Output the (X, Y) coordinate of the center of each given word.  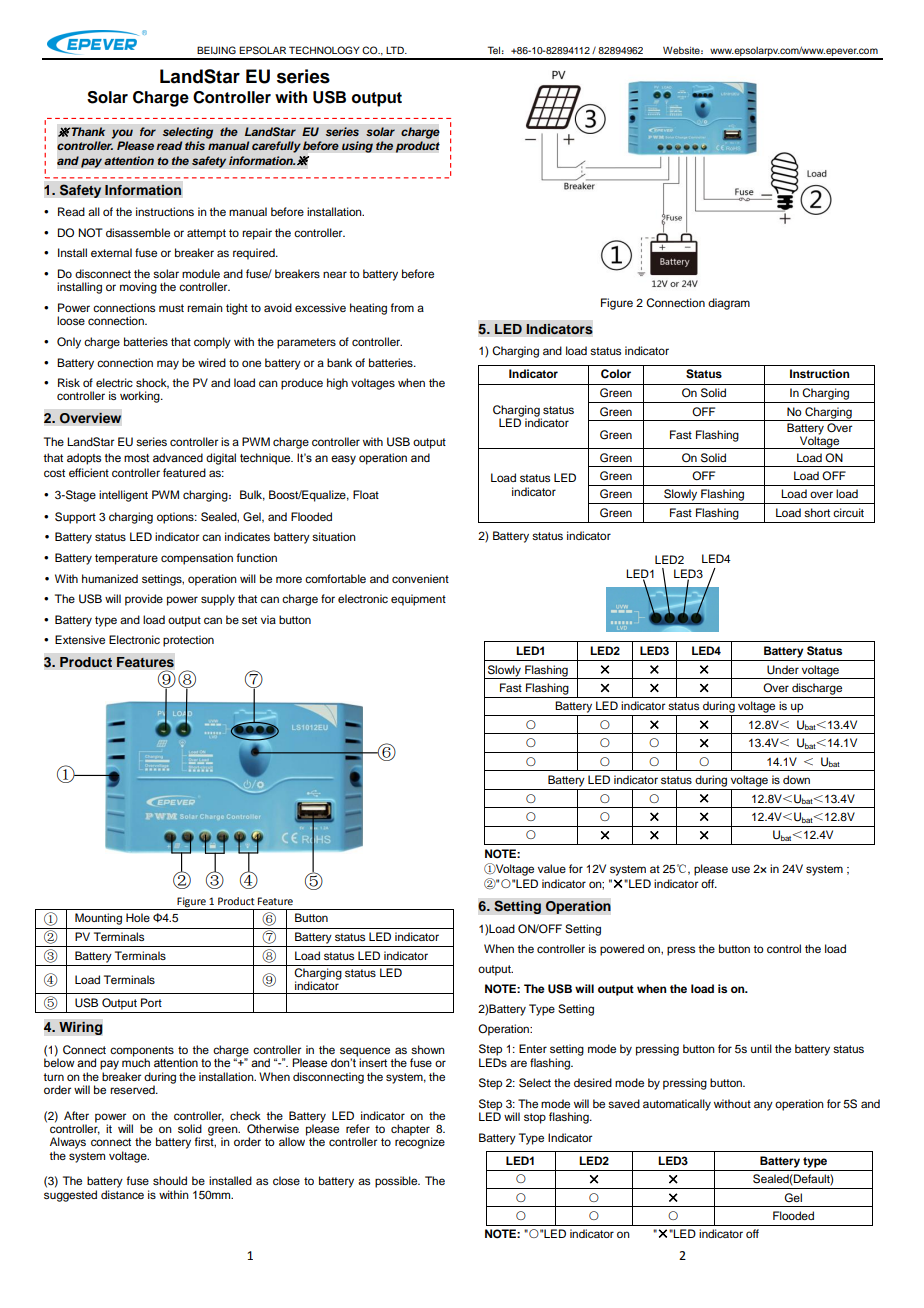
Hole (138, 917)
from (402, 307)
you (122, 134)
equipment (418, 600)
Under (783, 670)
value (552, 868)
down (796, 779)
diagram (729, 304)
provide (144, 600)
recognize (420, 1142)
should (170, 1180)
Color (616, 374)
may (168, 365)
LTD (396, 50)
